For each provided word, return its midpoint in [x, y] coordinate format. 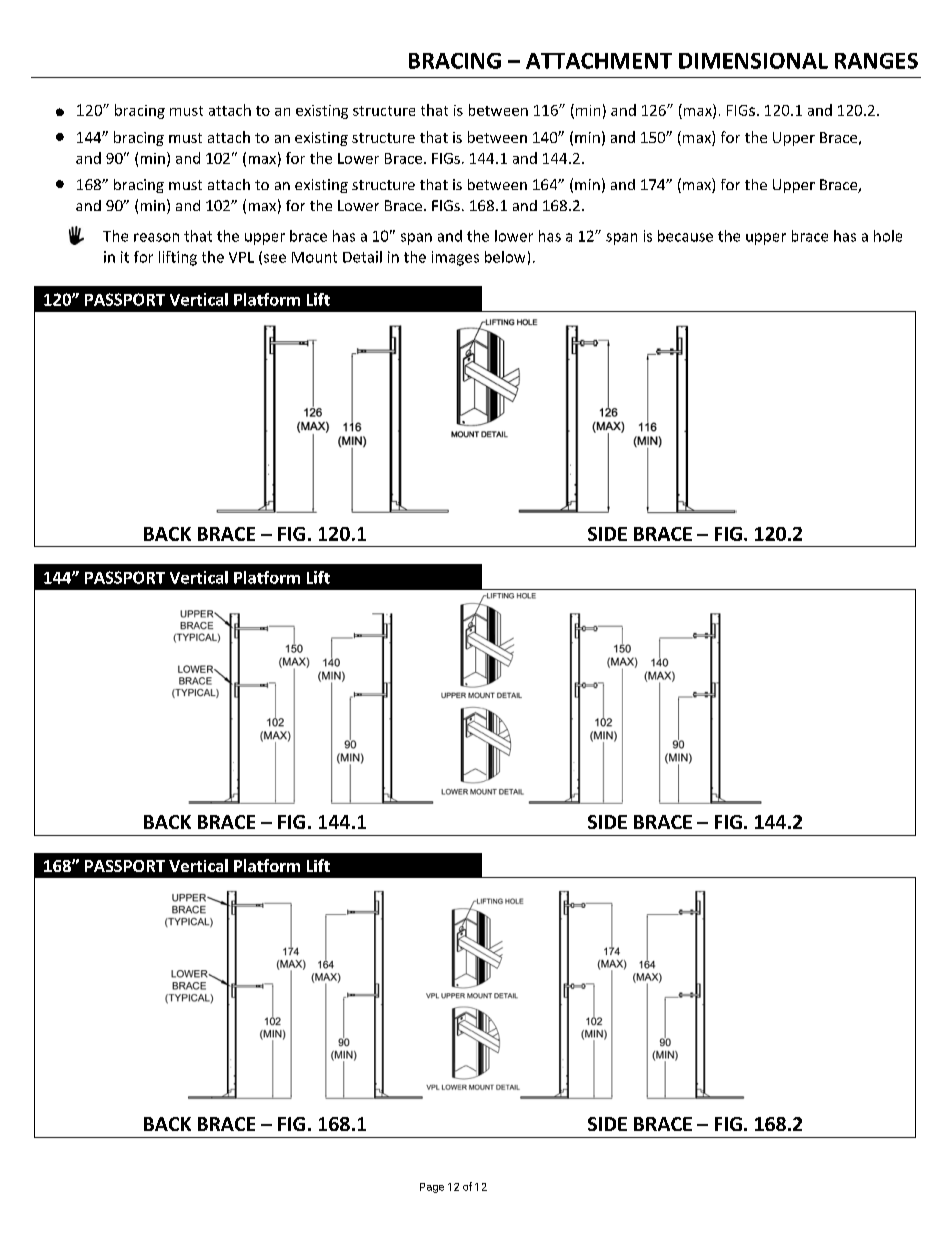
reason [156, 237]
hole [888, 236]
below [505, 257]
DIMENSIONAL [753, 61]
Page [432, 1188]
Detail [362, 257]
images [455, 258]
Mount [314, 257]
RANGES [876, 61]
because [685, 236]
